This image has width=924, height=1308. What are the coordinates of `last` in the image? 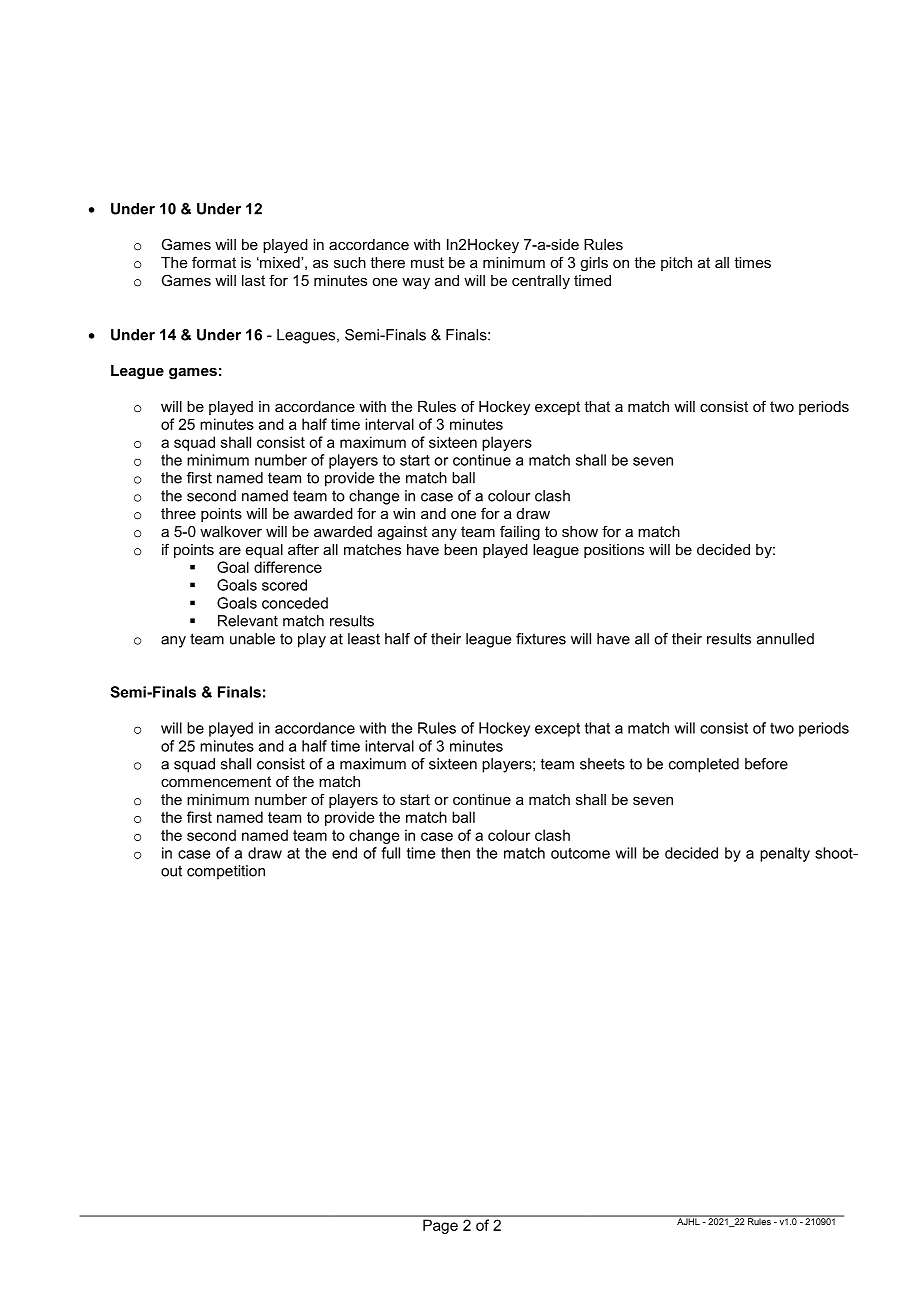 It's located at (253, 280).
